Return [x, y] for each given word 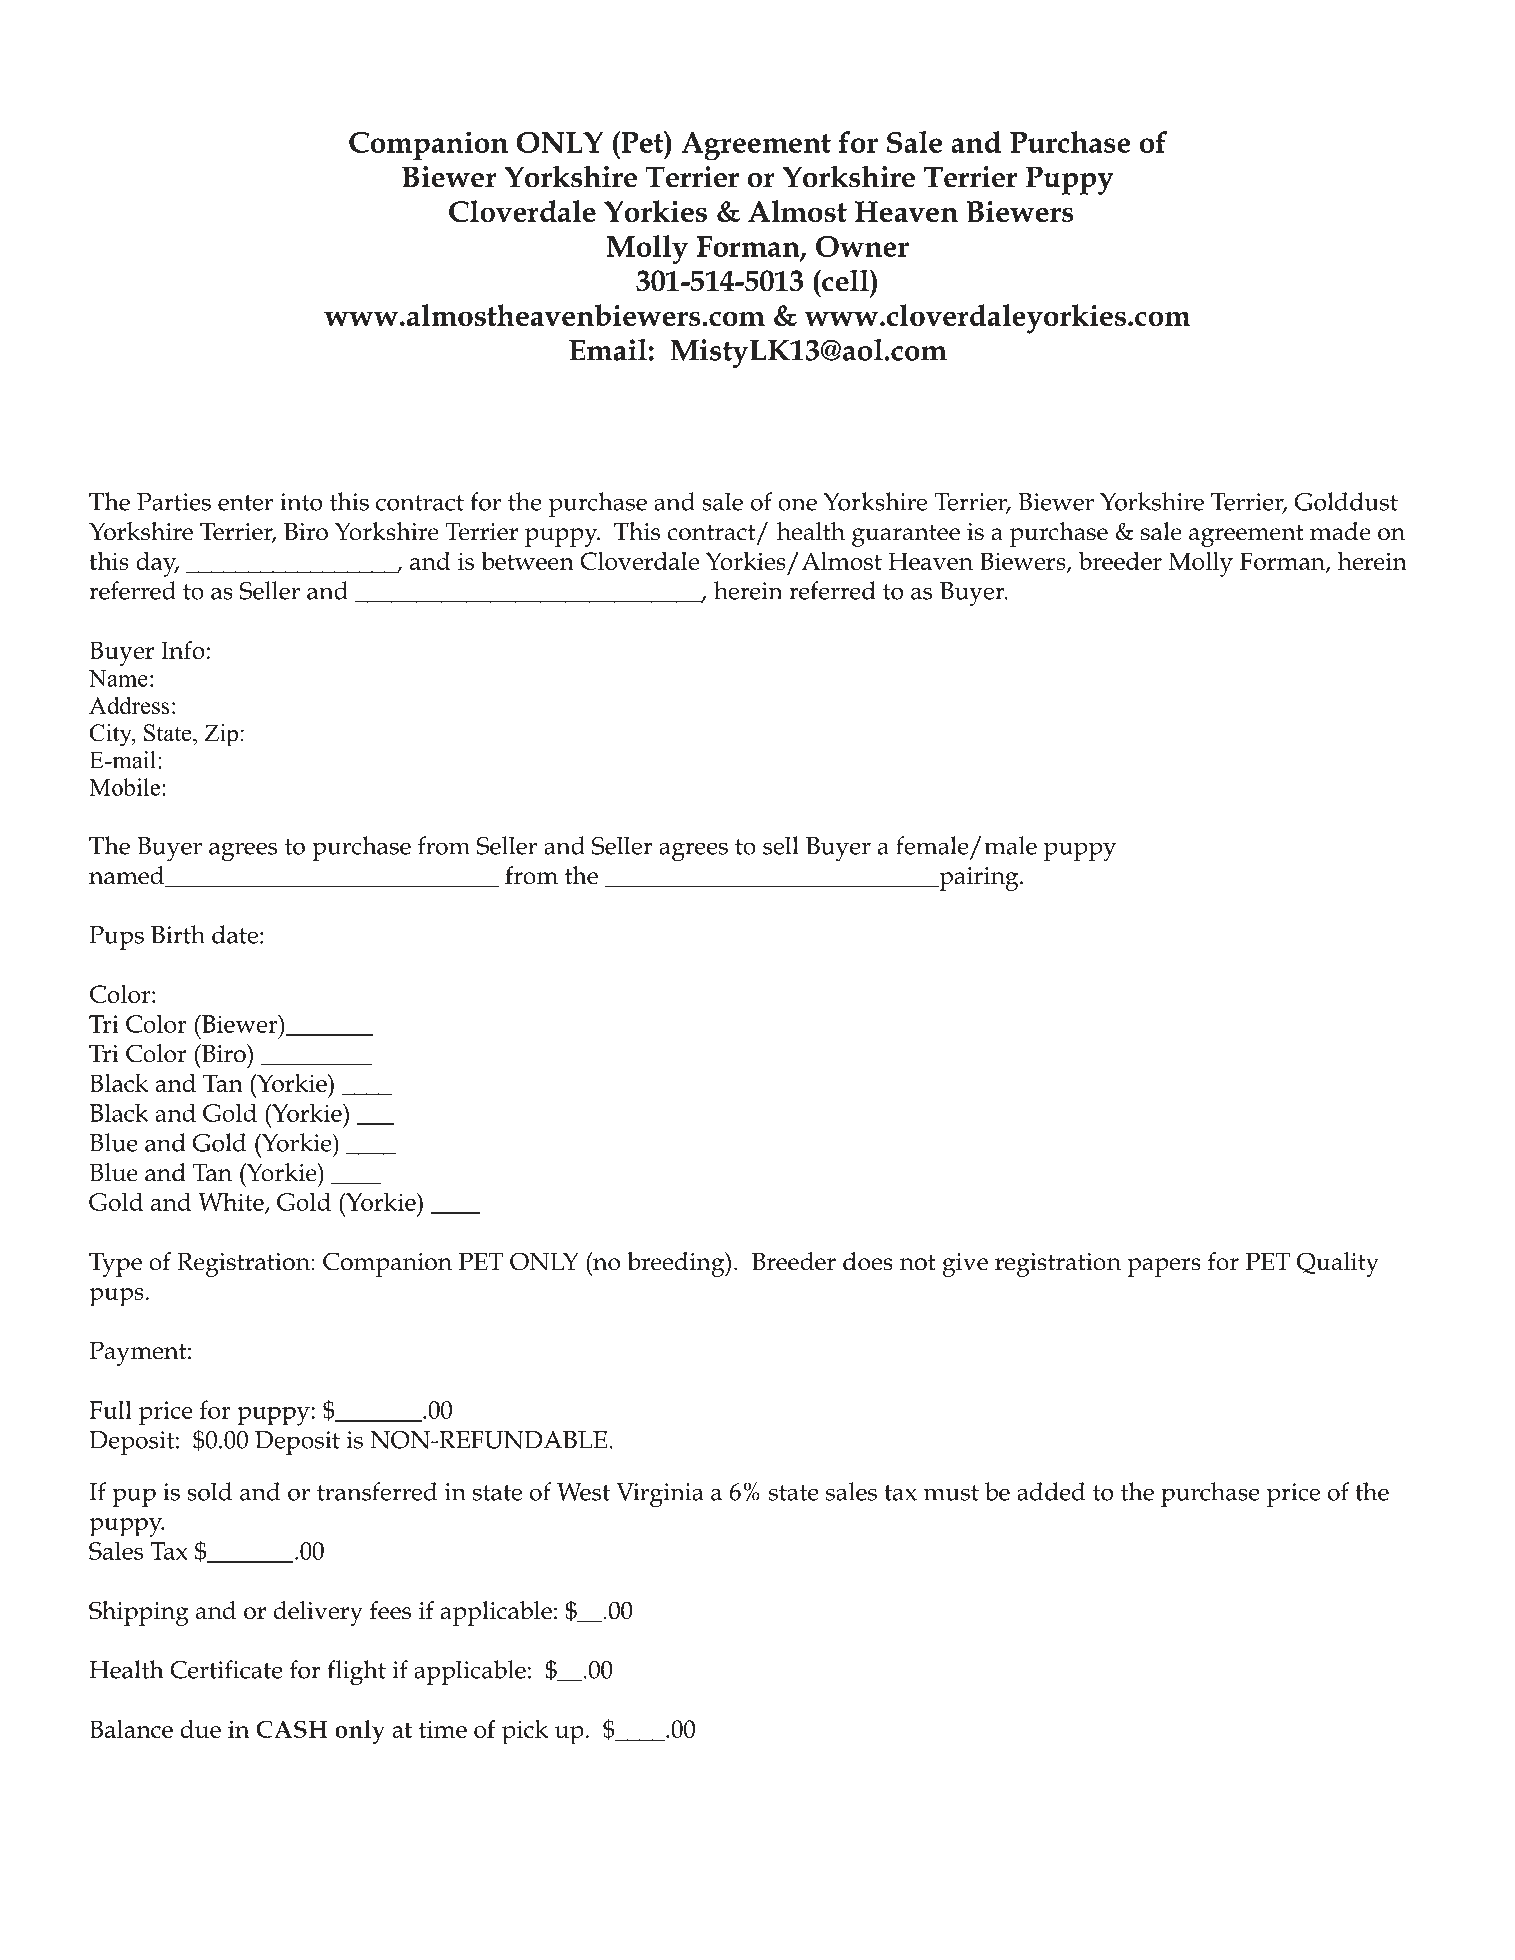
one [797, 504]
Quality [1338, 1264]
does [868, 1261]
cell [845, 280]
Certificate [226, 1669]
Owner [862, 246]
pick [525, 1732]
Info [183, 650]
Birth [178, 934]
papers [1164, 1267]
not [918, 1263]
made [1340, 531]
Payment [139, 1354]
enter [245, 503]
